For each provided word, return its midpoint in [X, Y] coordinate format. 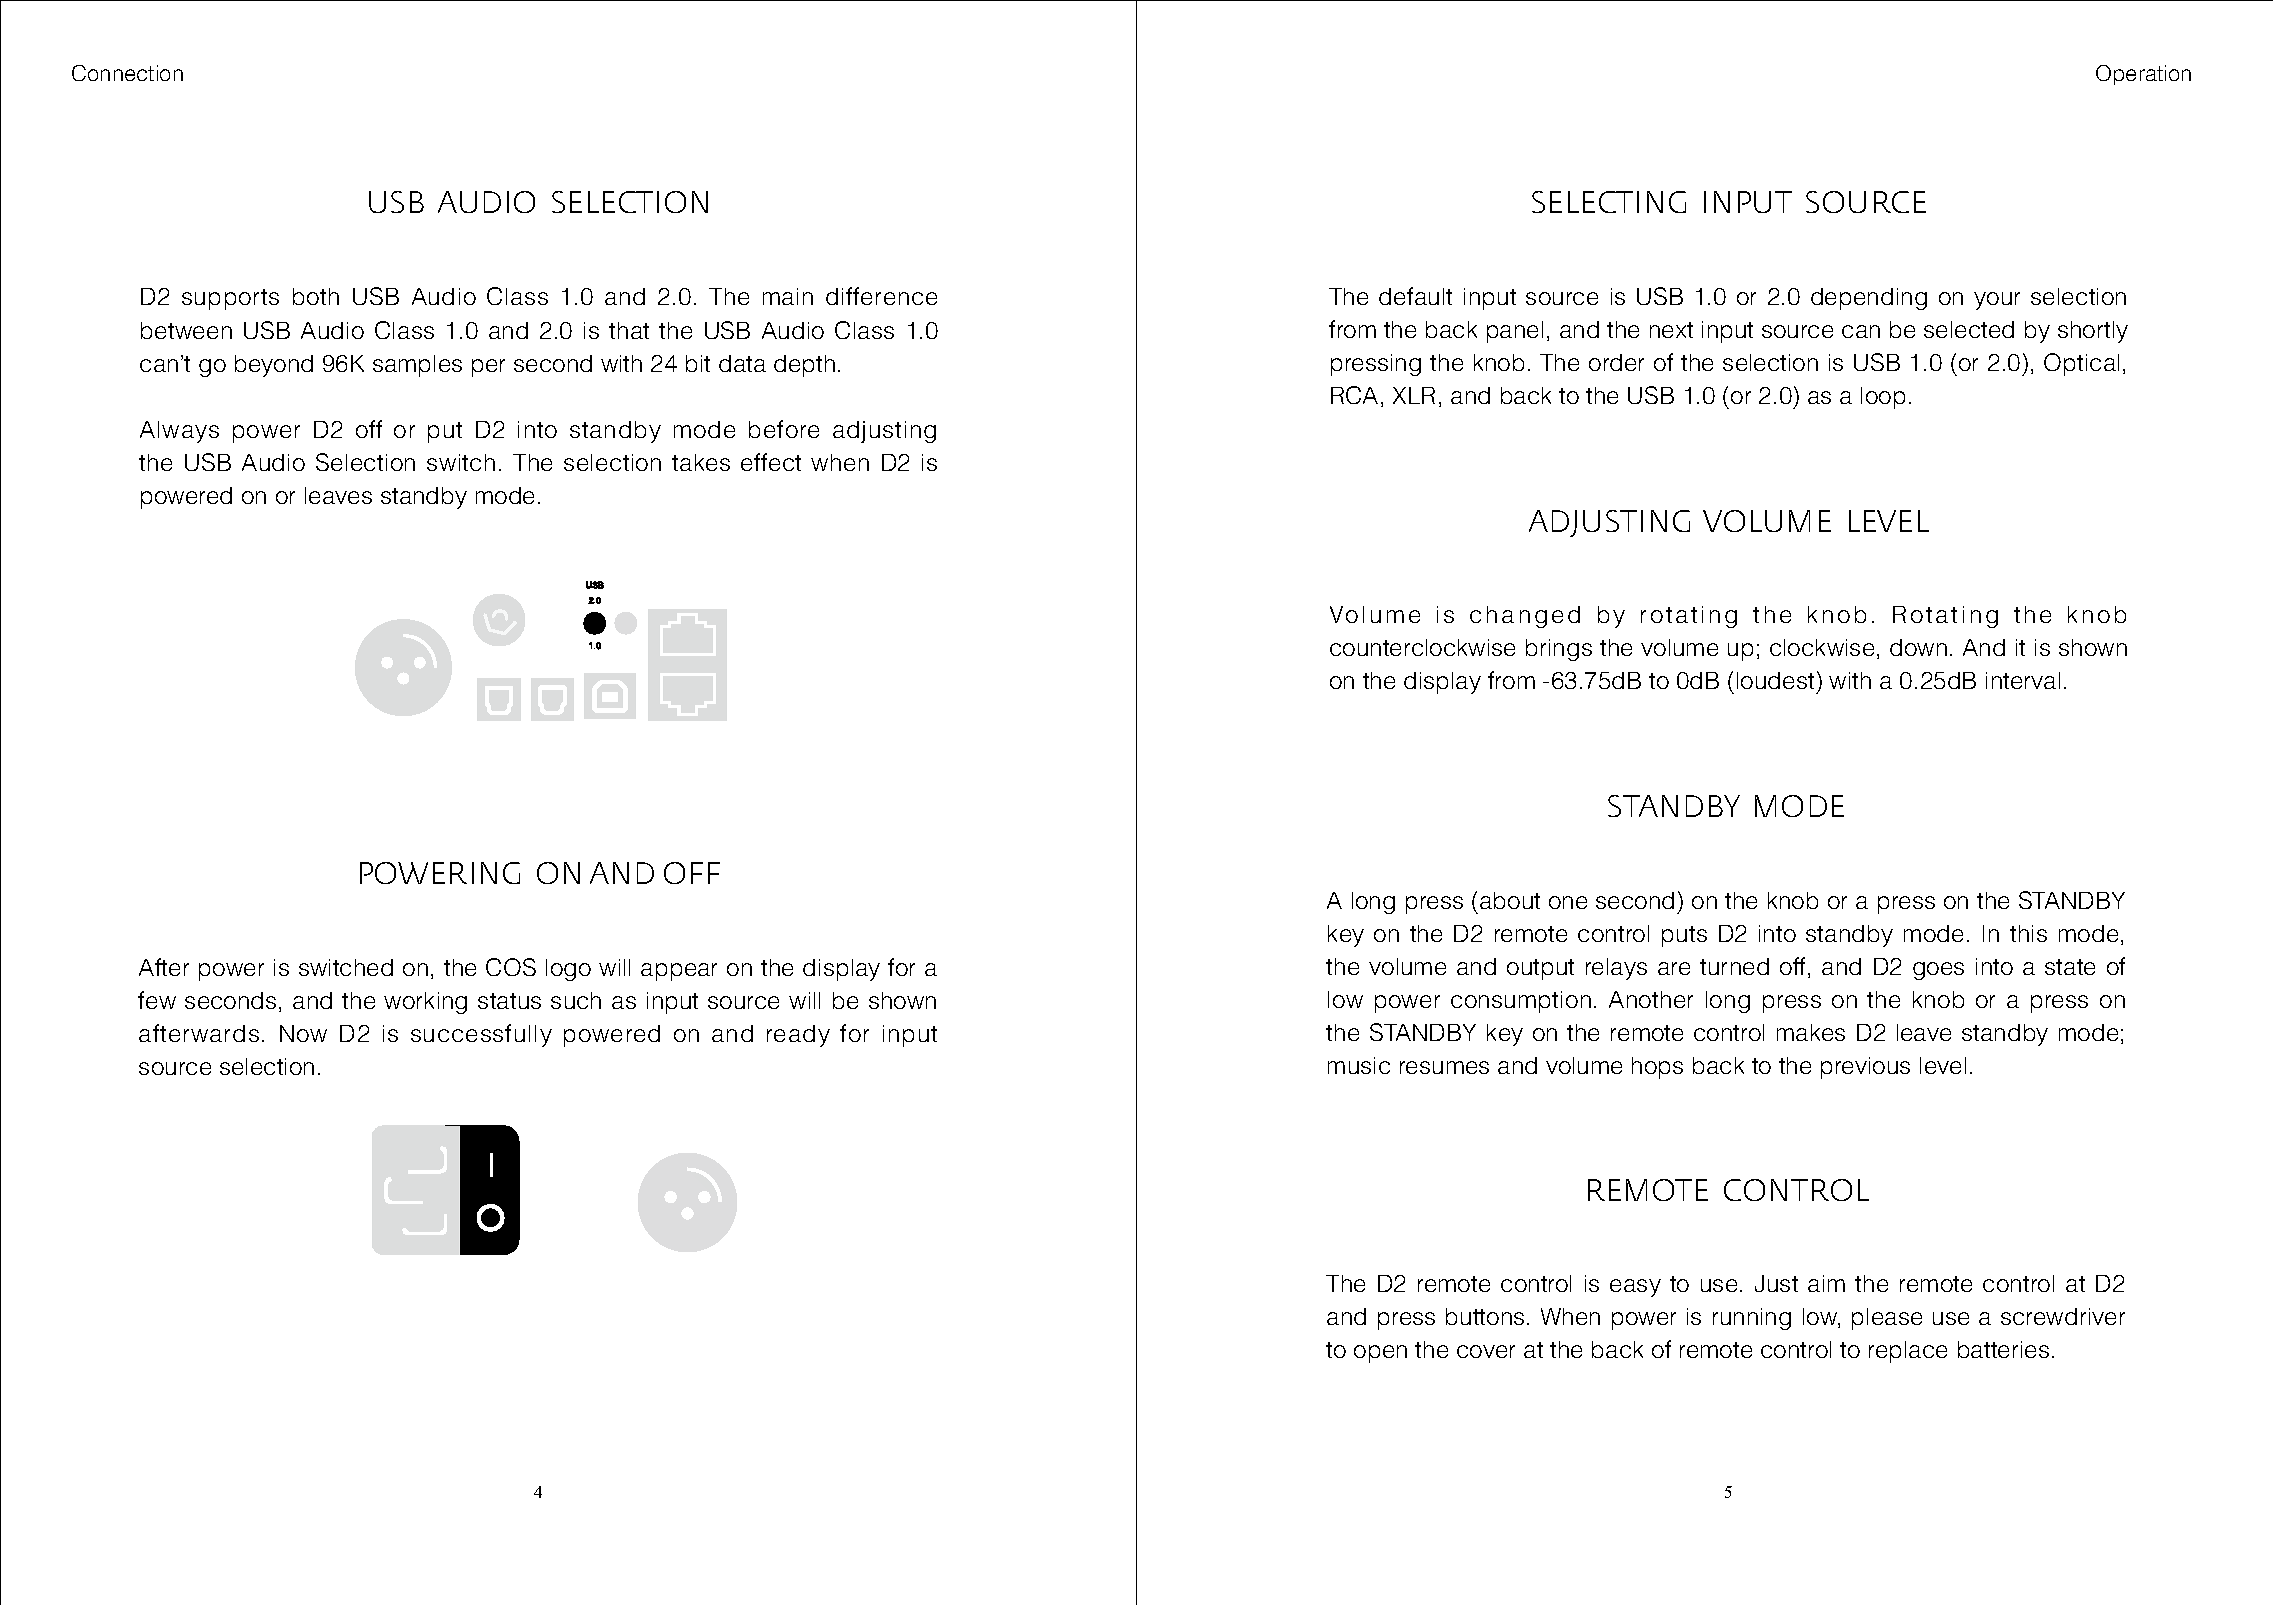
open [1380, 1354]
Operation [2143, 75]
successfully [481, 1035]
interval [2023, 680]
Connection [127, 73]
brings [1559, 650]
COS [511, 967]
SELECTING [1609, 202]
